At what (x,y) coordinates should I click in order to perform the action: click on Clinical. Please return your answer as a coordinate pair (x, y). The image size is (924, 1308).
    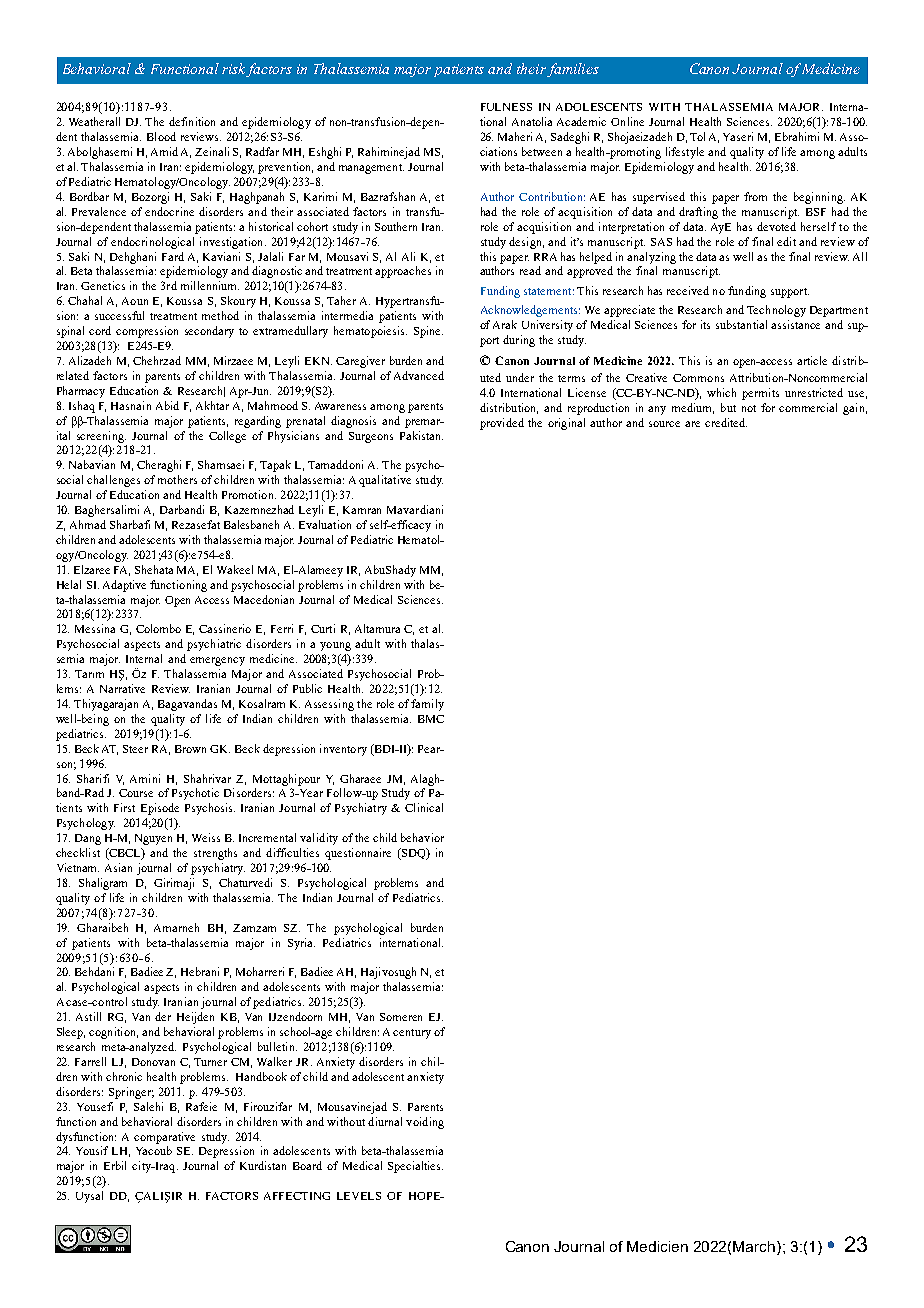
    Looking at the image, I should click on (424, 807).
